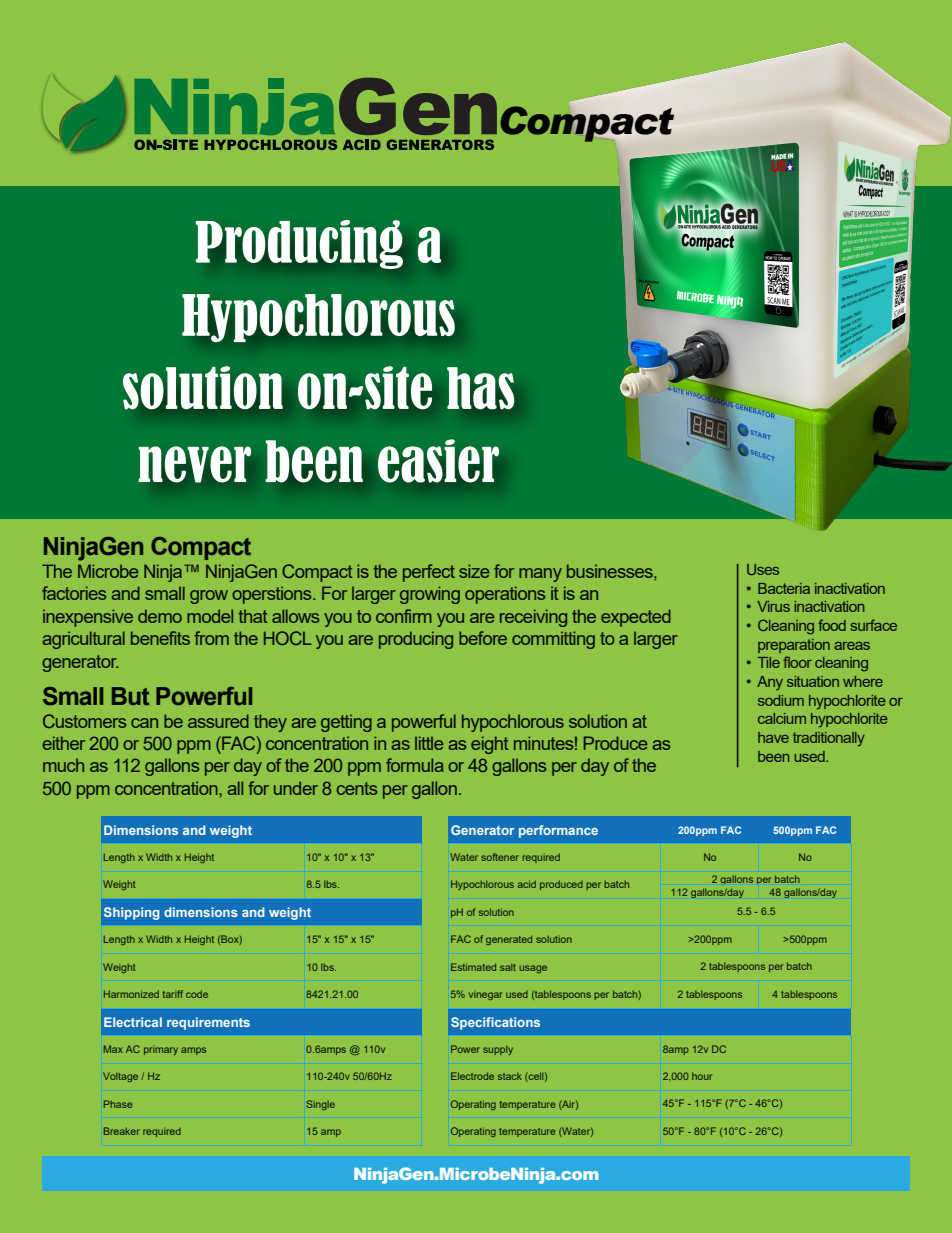 The image size is (952, 1233). I want to click on tariff, so click(173, 994).
